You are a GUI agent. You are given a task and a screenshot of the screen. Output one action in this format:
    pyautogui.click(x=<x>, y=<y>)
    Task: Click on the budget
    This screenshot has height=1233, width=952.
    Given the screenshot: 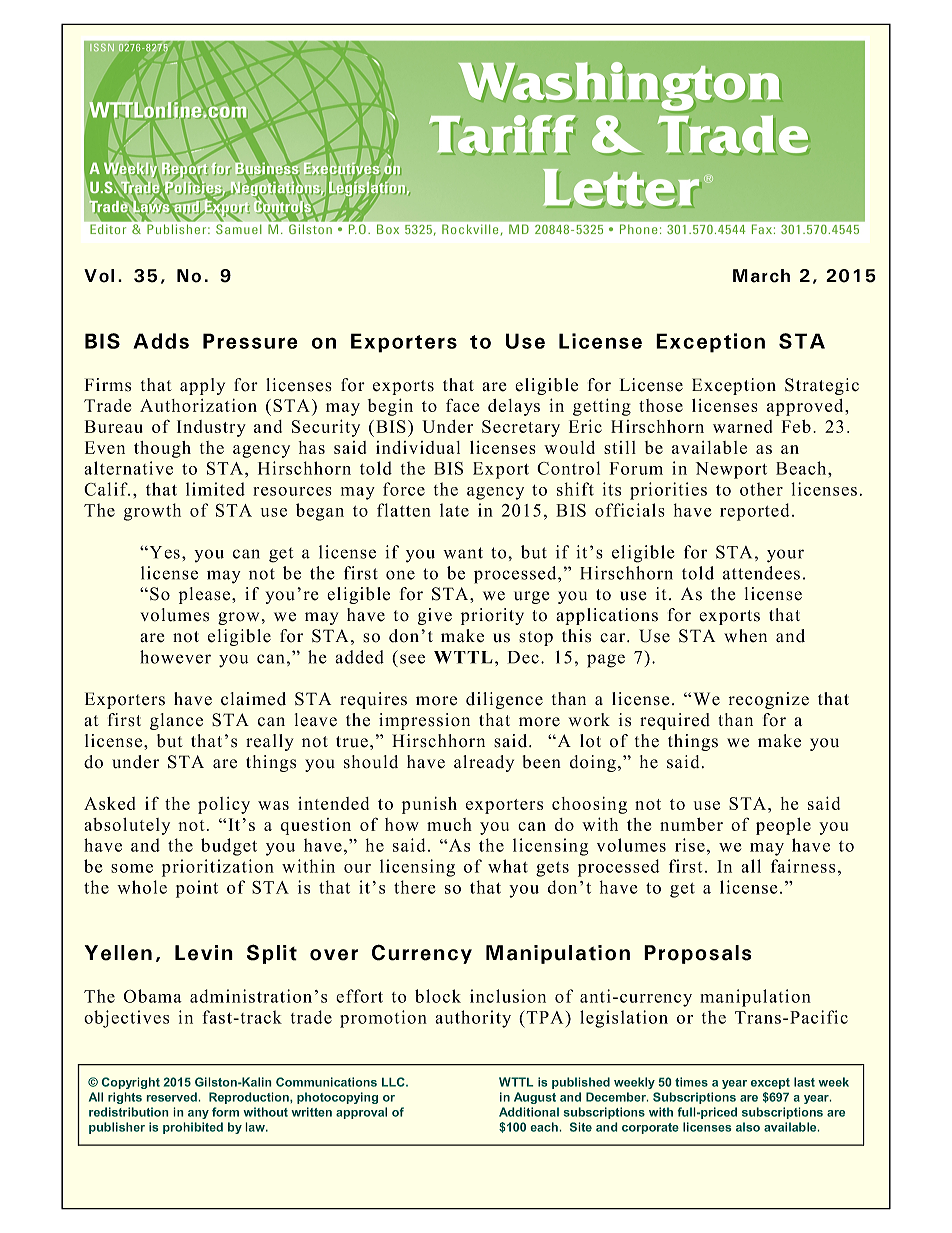 What is the action you would take?
    pyautogui.click(x=229, y=847)
